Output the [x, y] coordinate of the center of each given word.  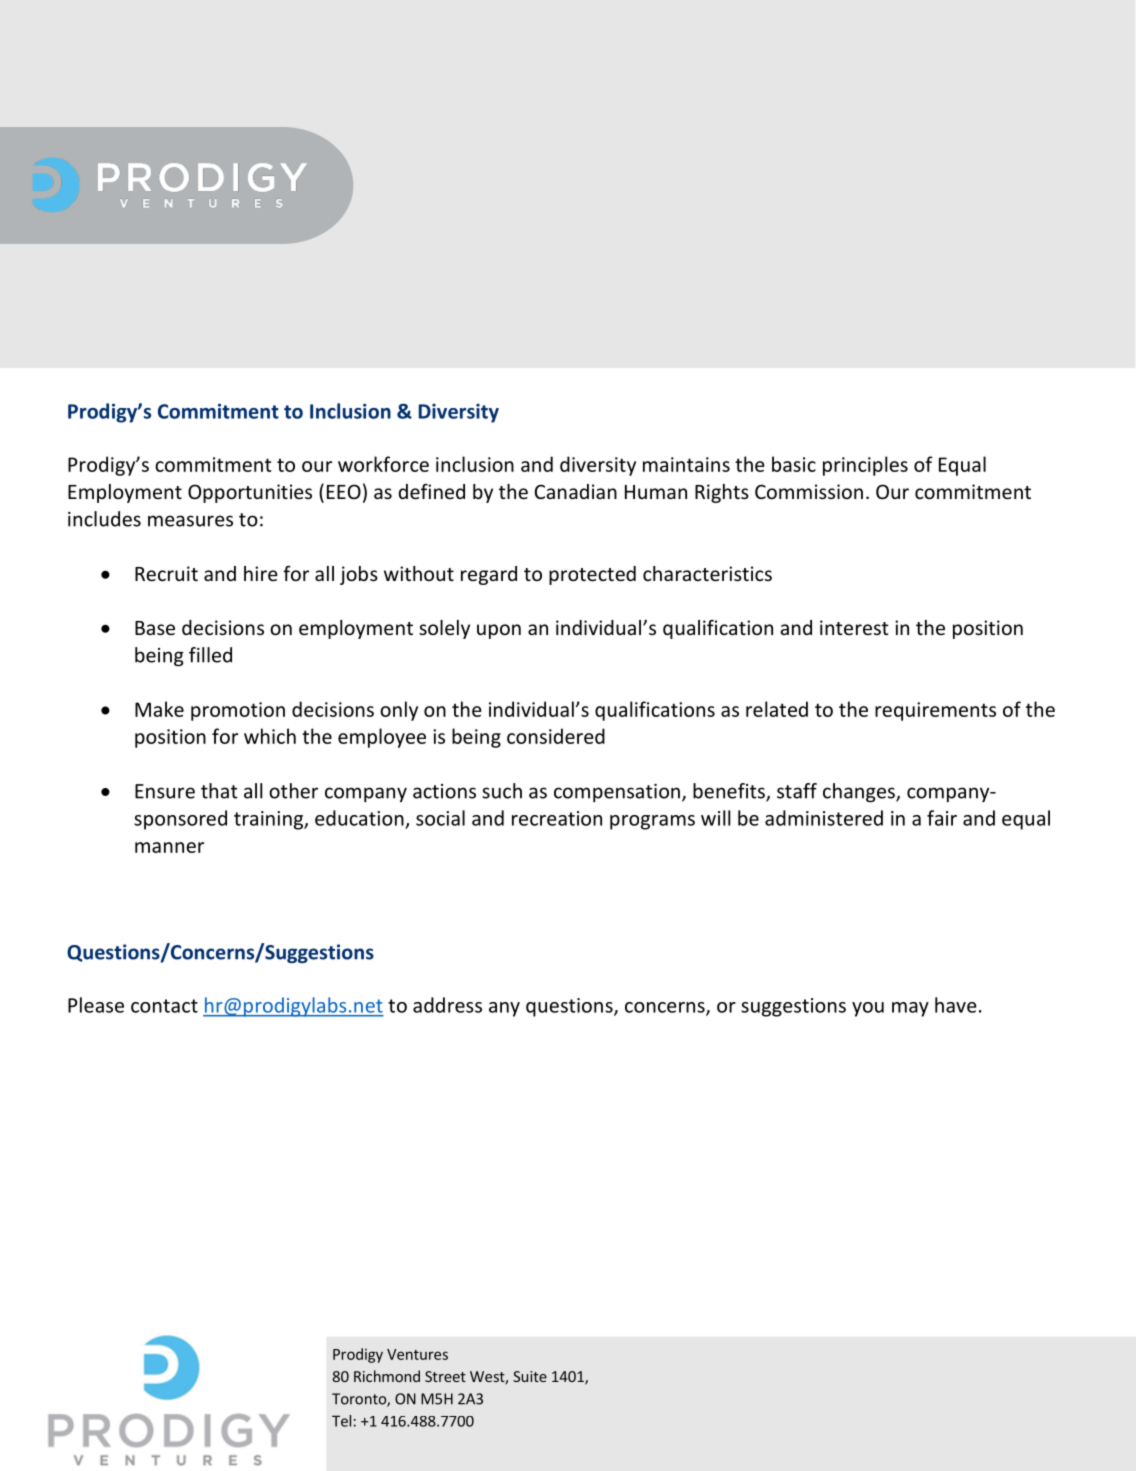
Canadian [576, 491]
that [219, 791]
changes [860, 793]
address [447, 1005]
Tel [341, 1421]
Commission [809, 491]
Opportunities [250, 493]
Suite [530, 1376]
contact [164, 1006]
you [868, 1009]
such [502, 791]
